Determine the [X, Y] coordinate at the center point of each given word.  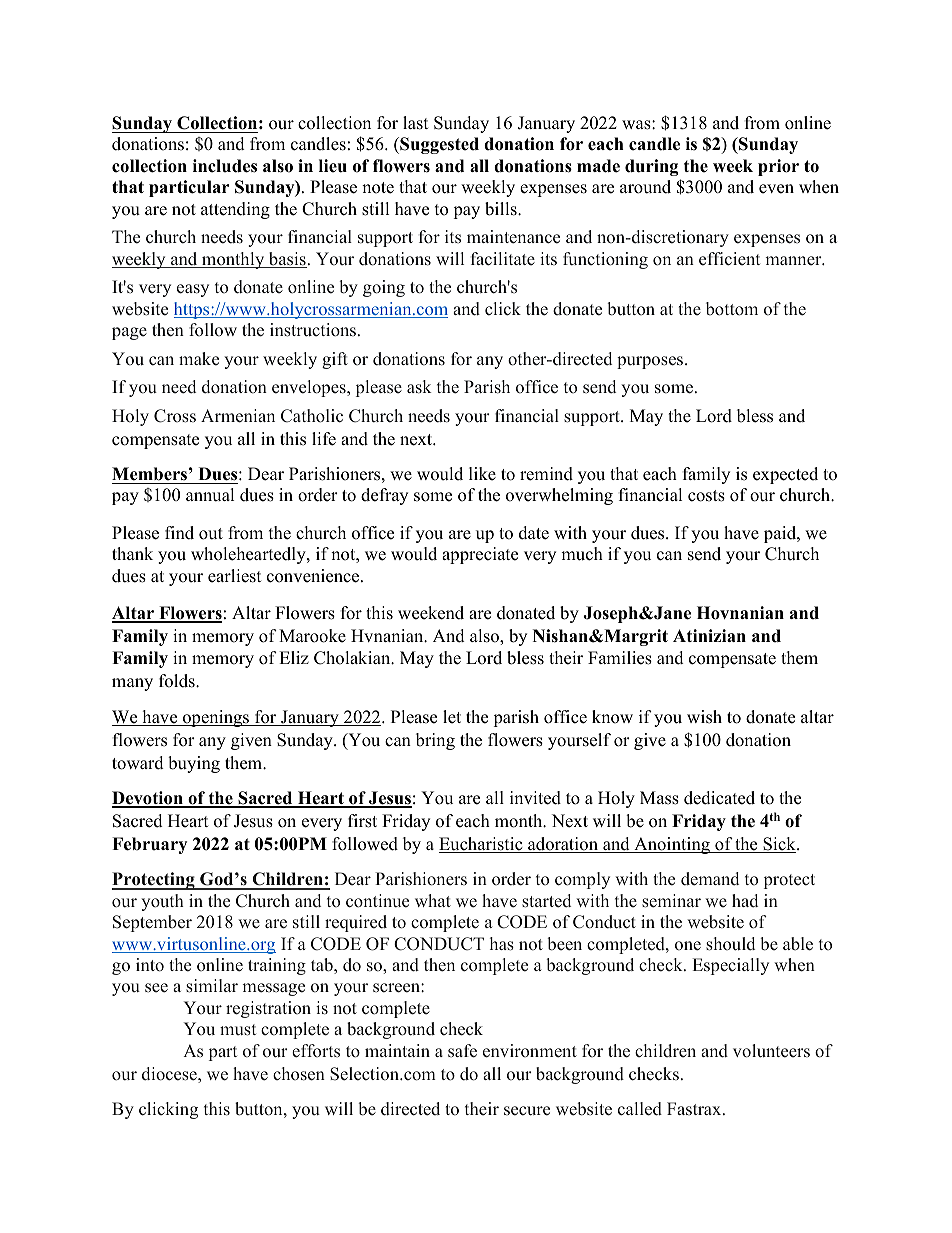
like [482, 474]
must [238, 1030]
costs [706, 496]
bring [435, 741]
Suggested [438, 145]
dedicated [719, 798]
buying [194, 764]
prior [778, 167]
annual [210, 495]
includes [225, 166]
